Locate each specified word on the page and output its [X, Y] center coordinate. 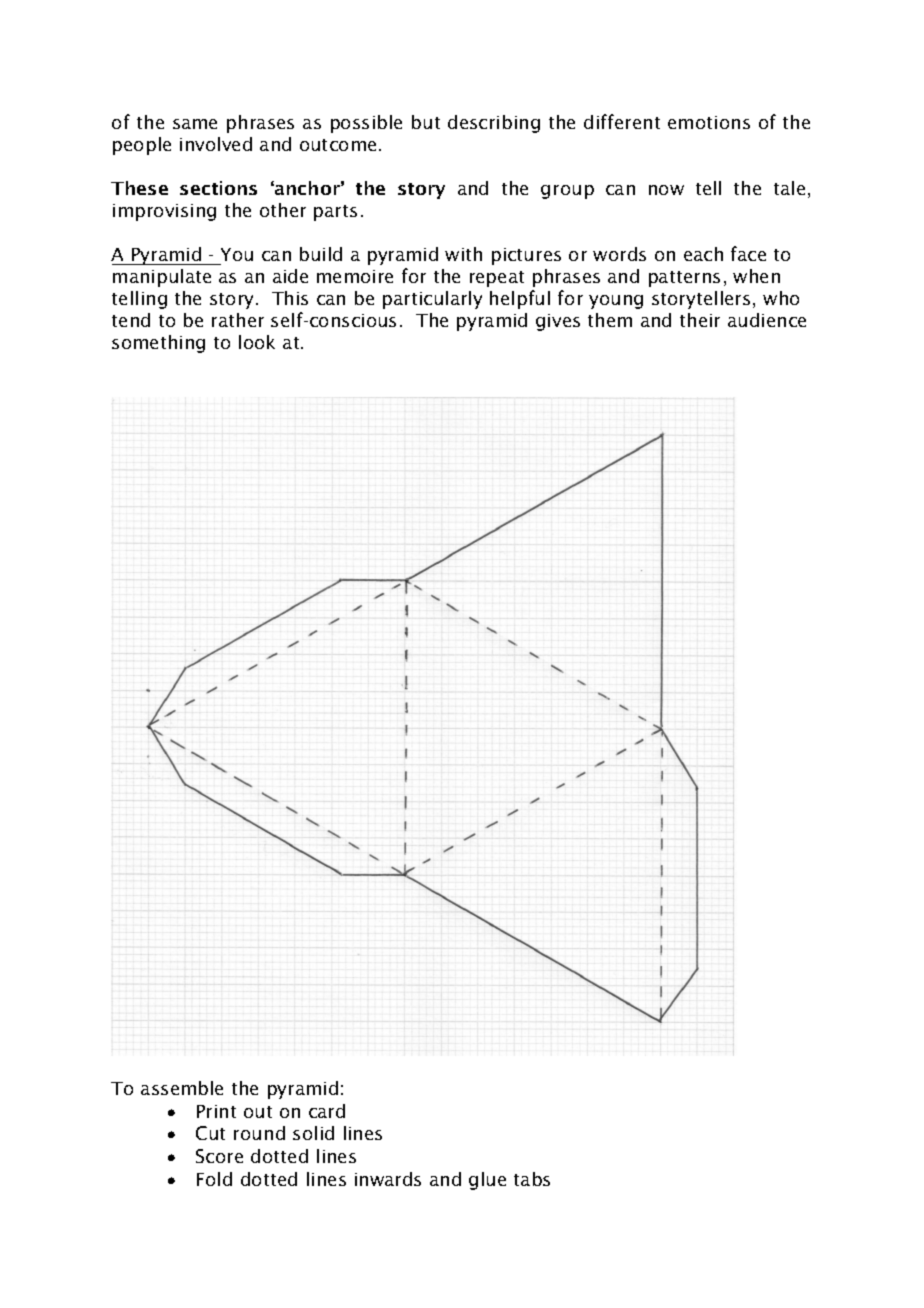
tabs [532, 1179]
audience [767, 320]
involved [216, 144]
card [327, 1111]
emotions [709, 122]
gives [558, 322]
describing [494, 124]
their [700, 320]
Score [219, 1156]
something [158, 344]
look [257, 342]
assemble [182, 1088]
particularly [432, 300]
